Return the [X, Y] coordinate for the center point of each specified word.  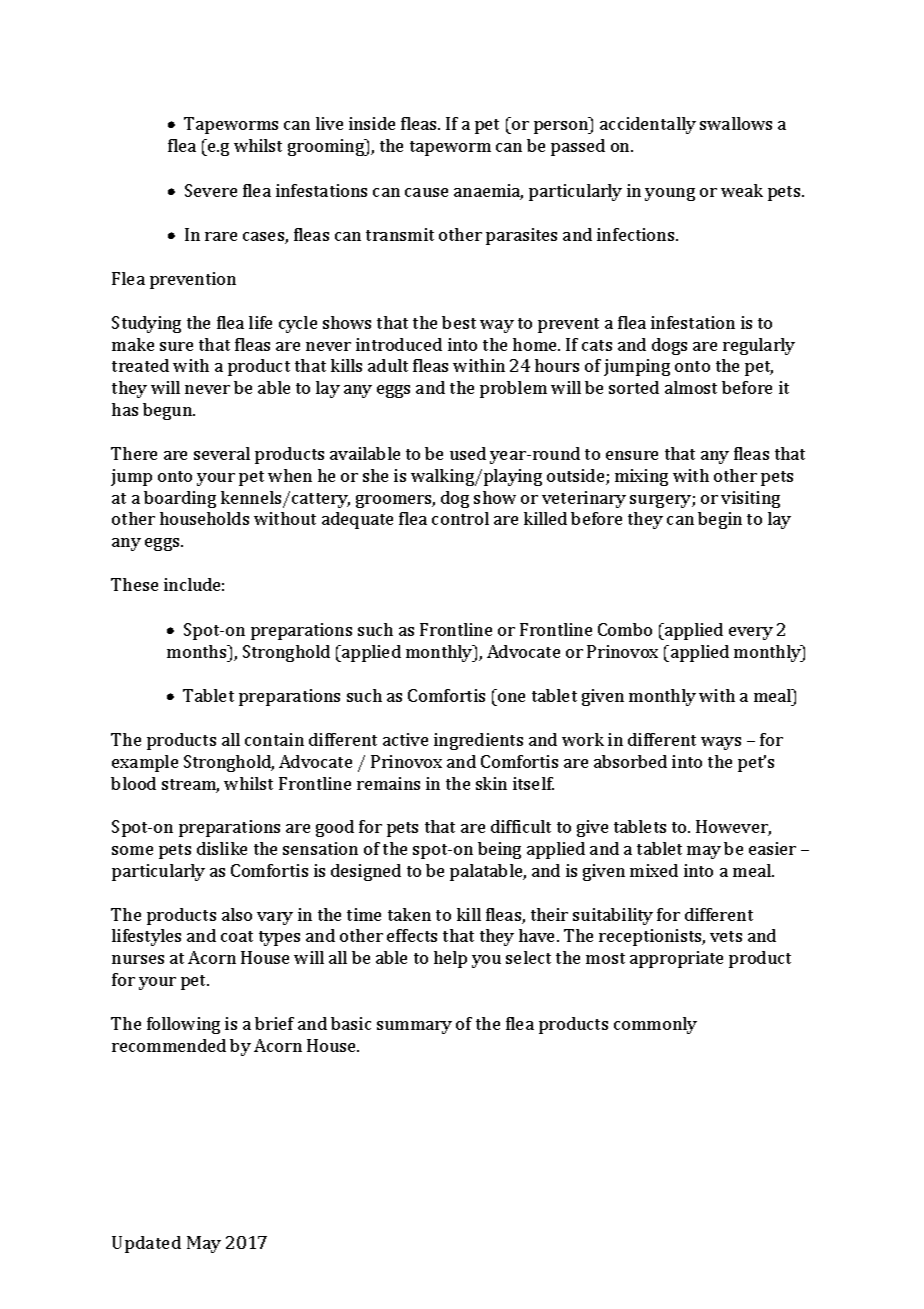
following [183, 1025]
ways [721, 743]
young [670, 194]
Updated [146, 1244]
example [145, 763]
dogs [669, 346]
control [460, 518]
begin [720, 520]
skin [491, 783]
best [459, 322]
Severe [211, 190]
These [134, 584]
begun [168, 411]
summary [414, 1027]
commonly [655, 1025]
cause [426, 192]
